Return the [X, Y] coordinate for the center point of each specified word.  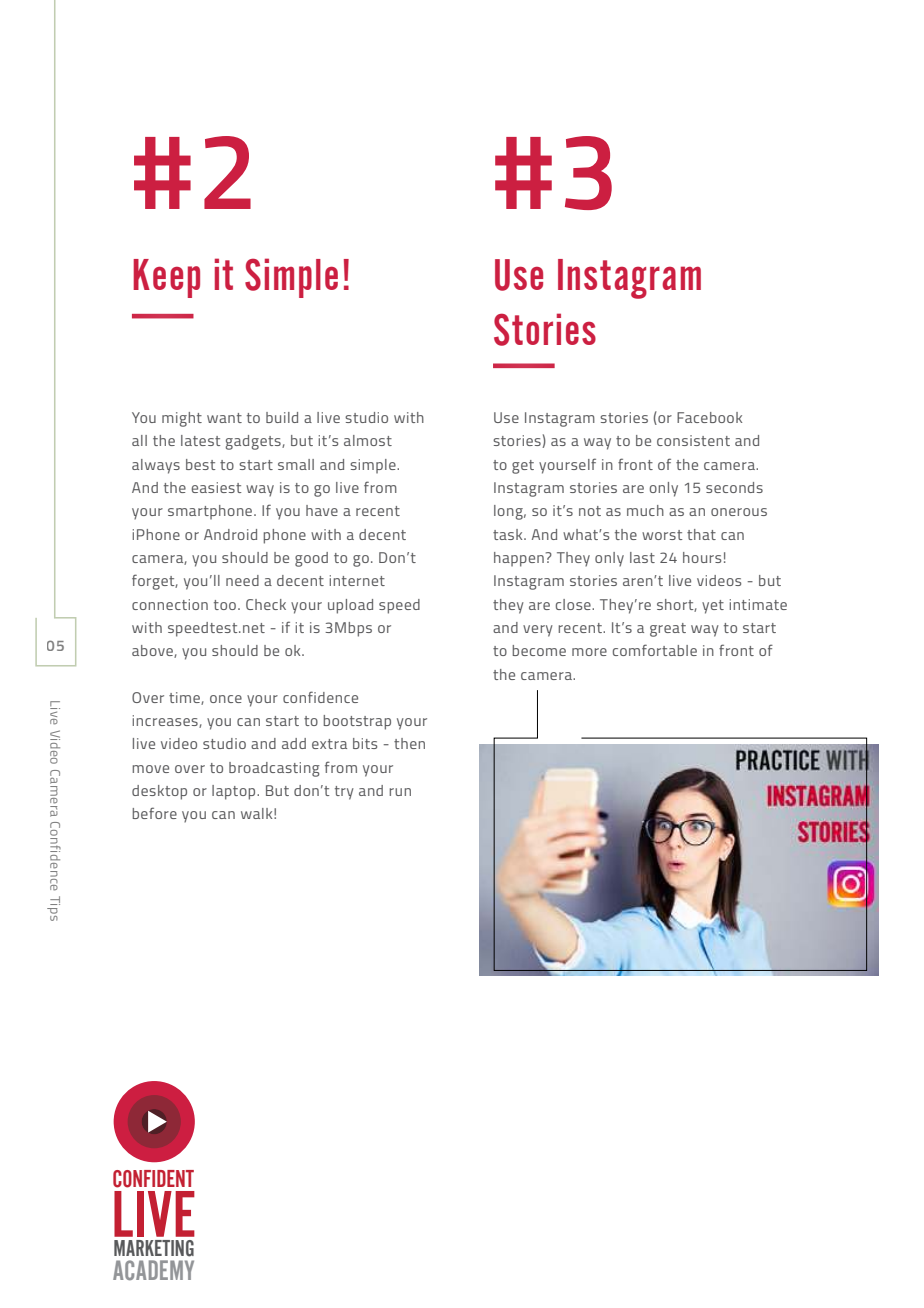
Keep [166, 278]
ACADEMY [153, 1270]
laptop [235, 792]
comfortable [655, 650]
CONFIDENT [153, 1179]
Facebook [709, 417]
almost [368, 440]
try [344, 793]
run [400, 792]
